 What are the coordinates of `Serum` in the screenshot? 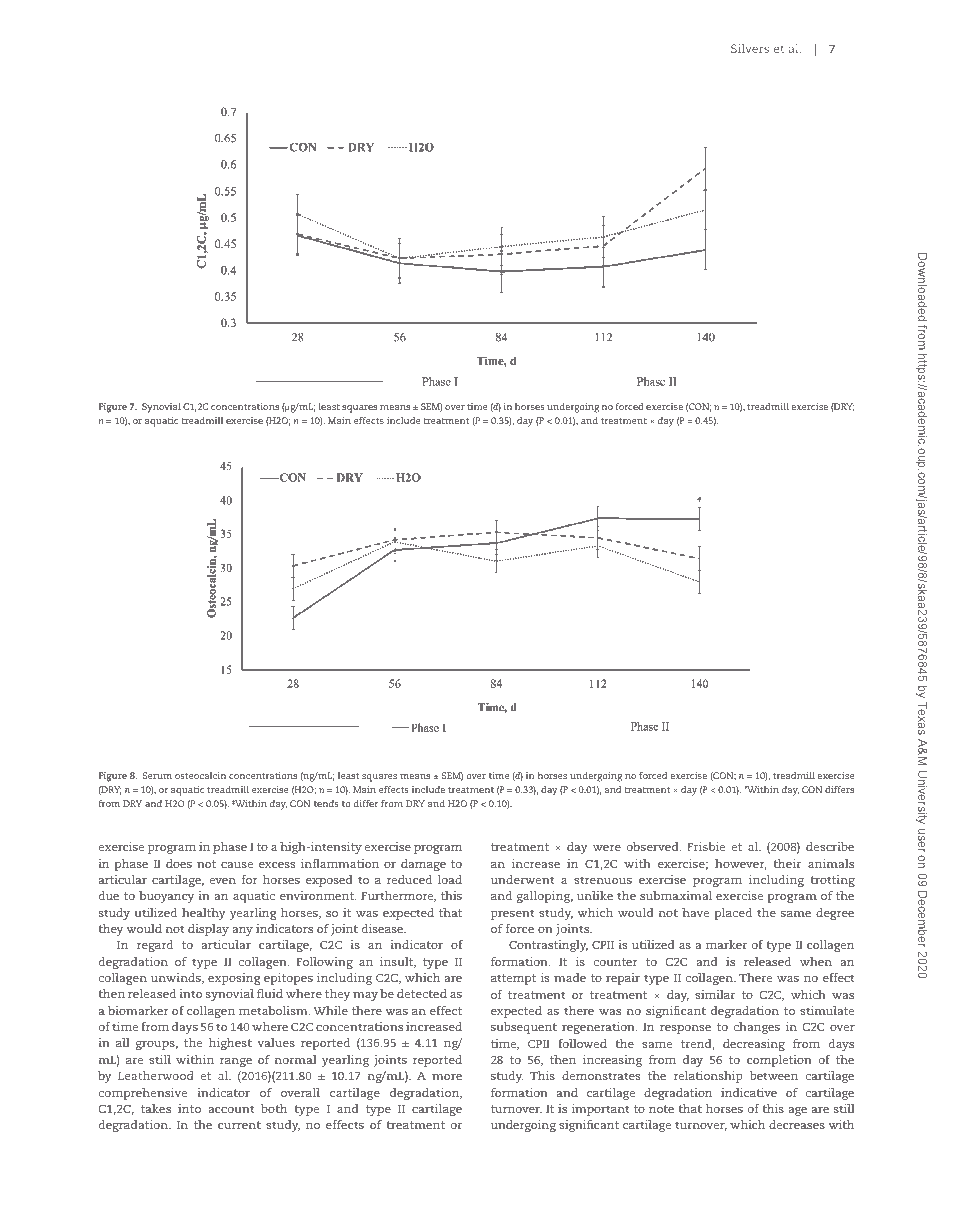 It's located at (157, 775).
